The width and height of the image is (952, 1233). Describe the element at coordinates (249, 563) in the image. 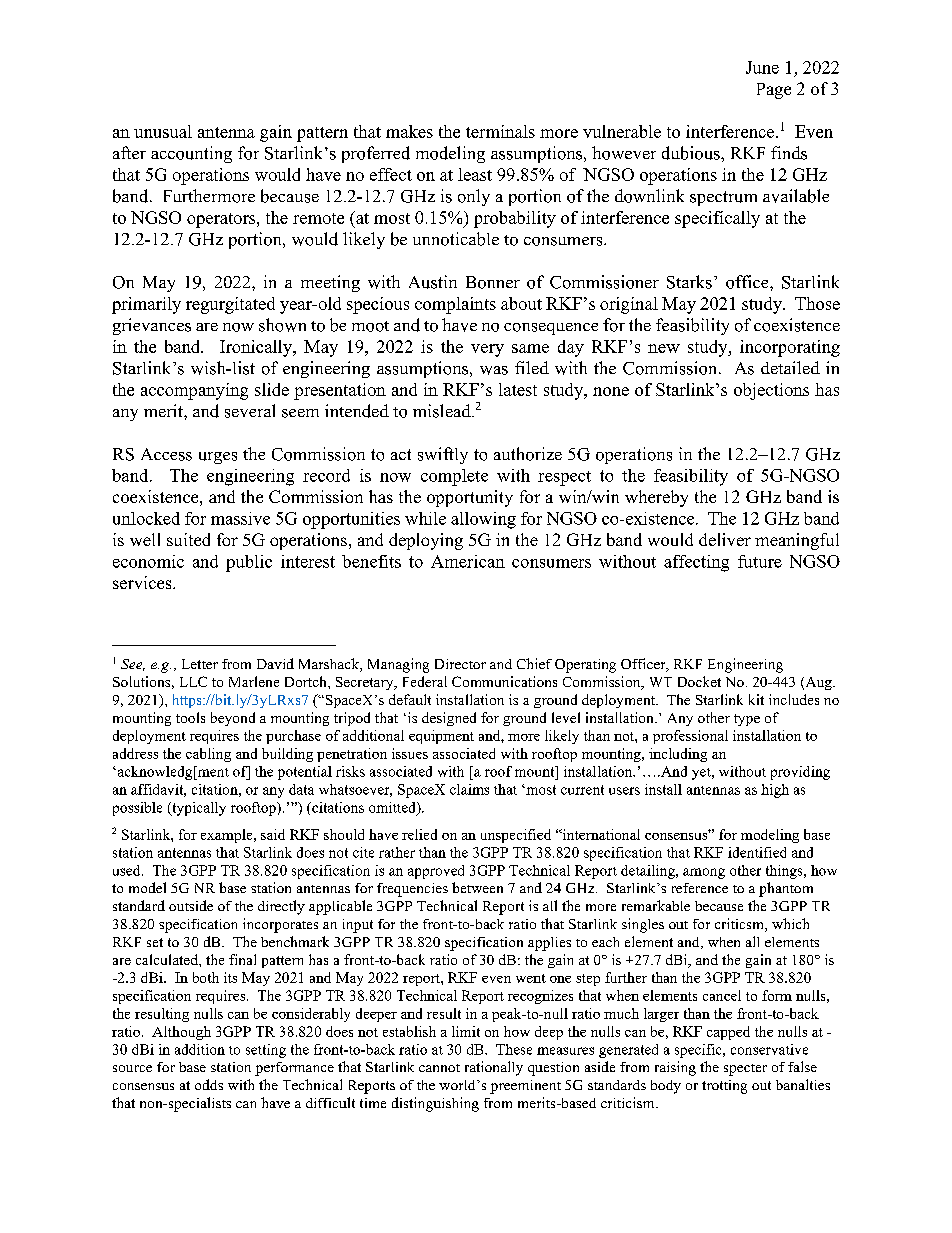

I see `public` at that location.
